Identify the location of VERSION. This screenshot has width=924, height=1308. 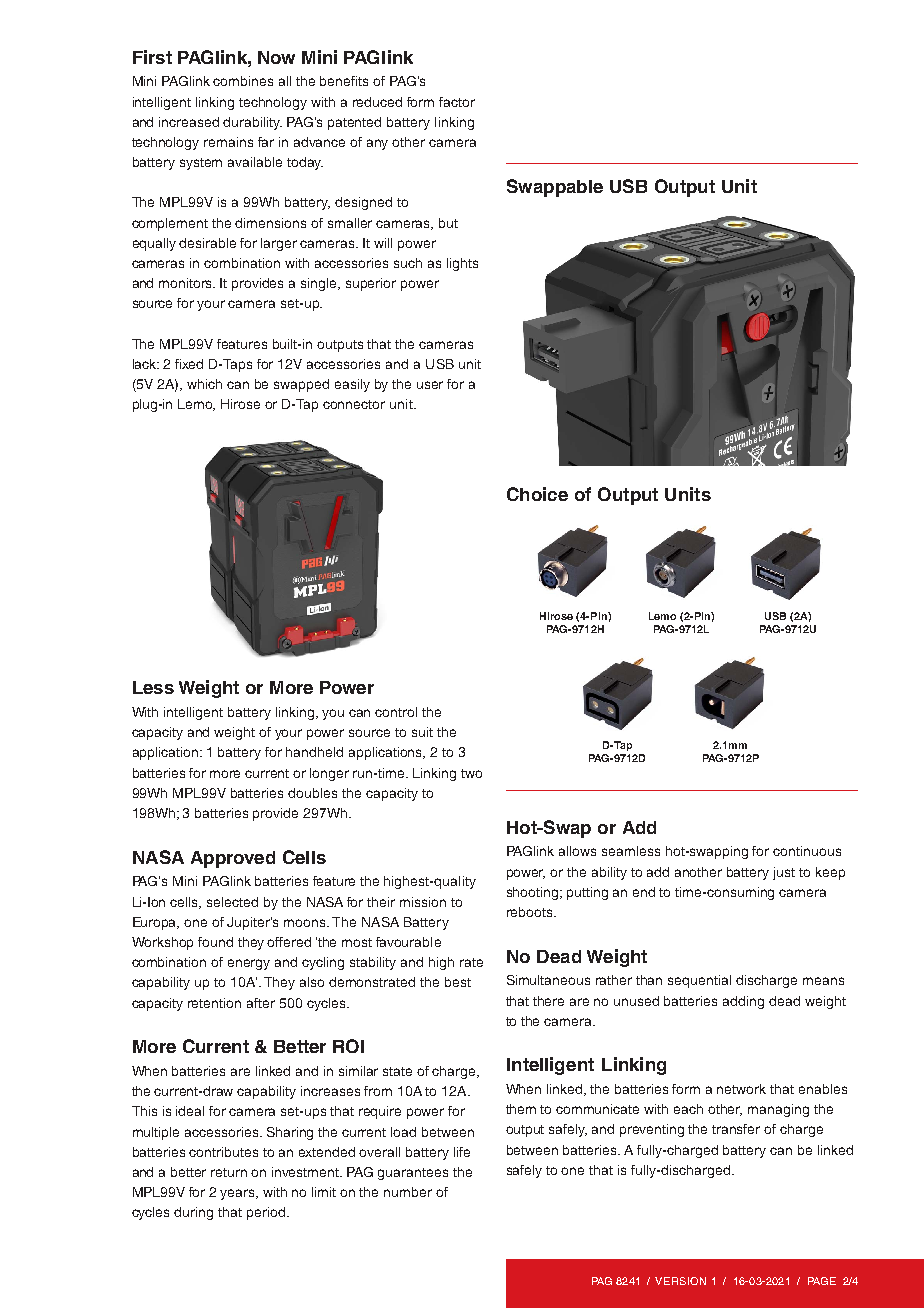
(680, 1281).
